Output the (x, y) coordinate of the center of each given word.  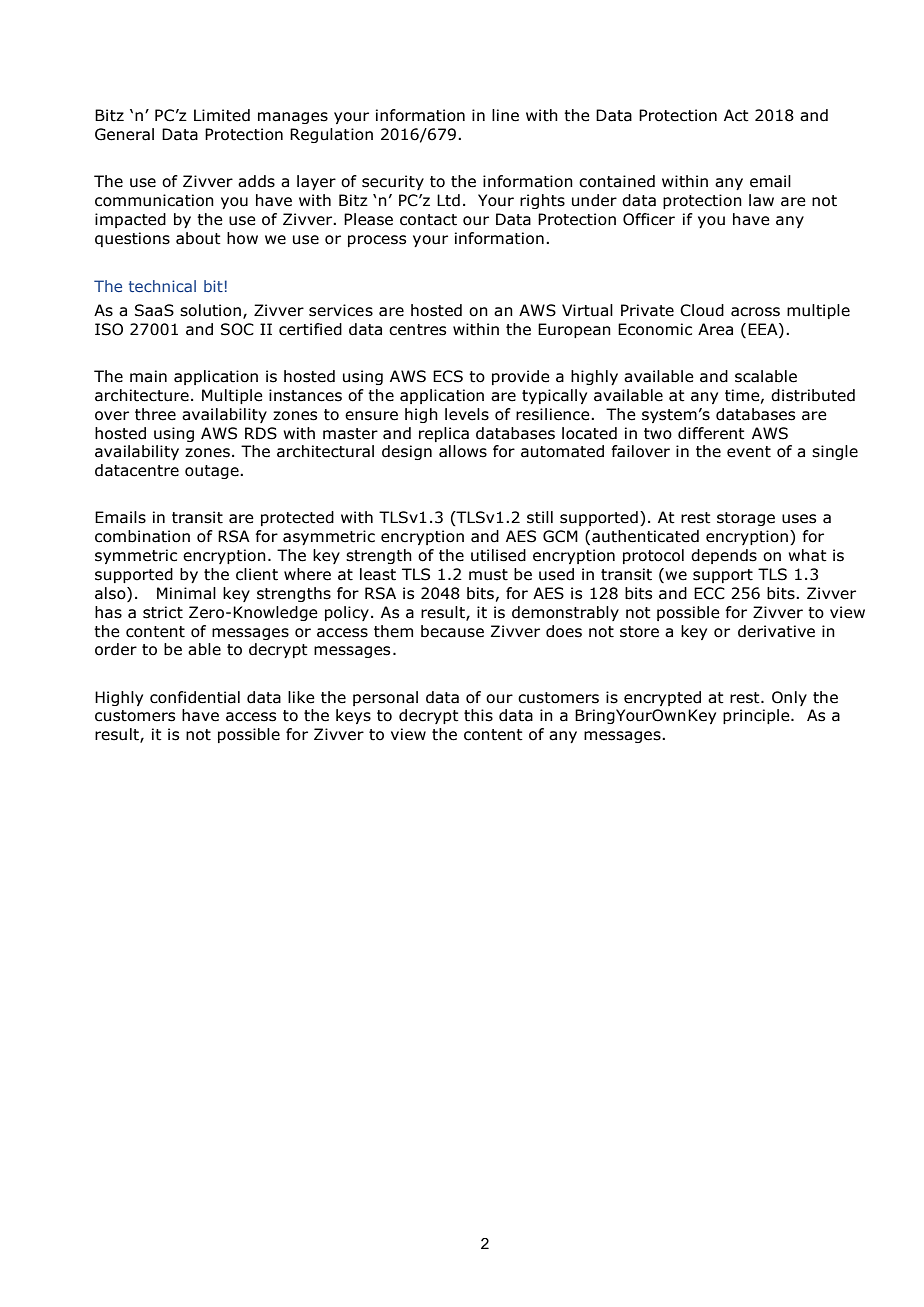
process (377, 241)
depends (724, 556)
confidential (195, 697)
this (478, 715)
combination (142, 536)
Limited (222, 115)
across (755, 312)
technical (162, 286)
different (711, 433)
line (505, 115)
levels (467, 414)
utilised (498, 555)
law (761, 200)
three (155, 414)
